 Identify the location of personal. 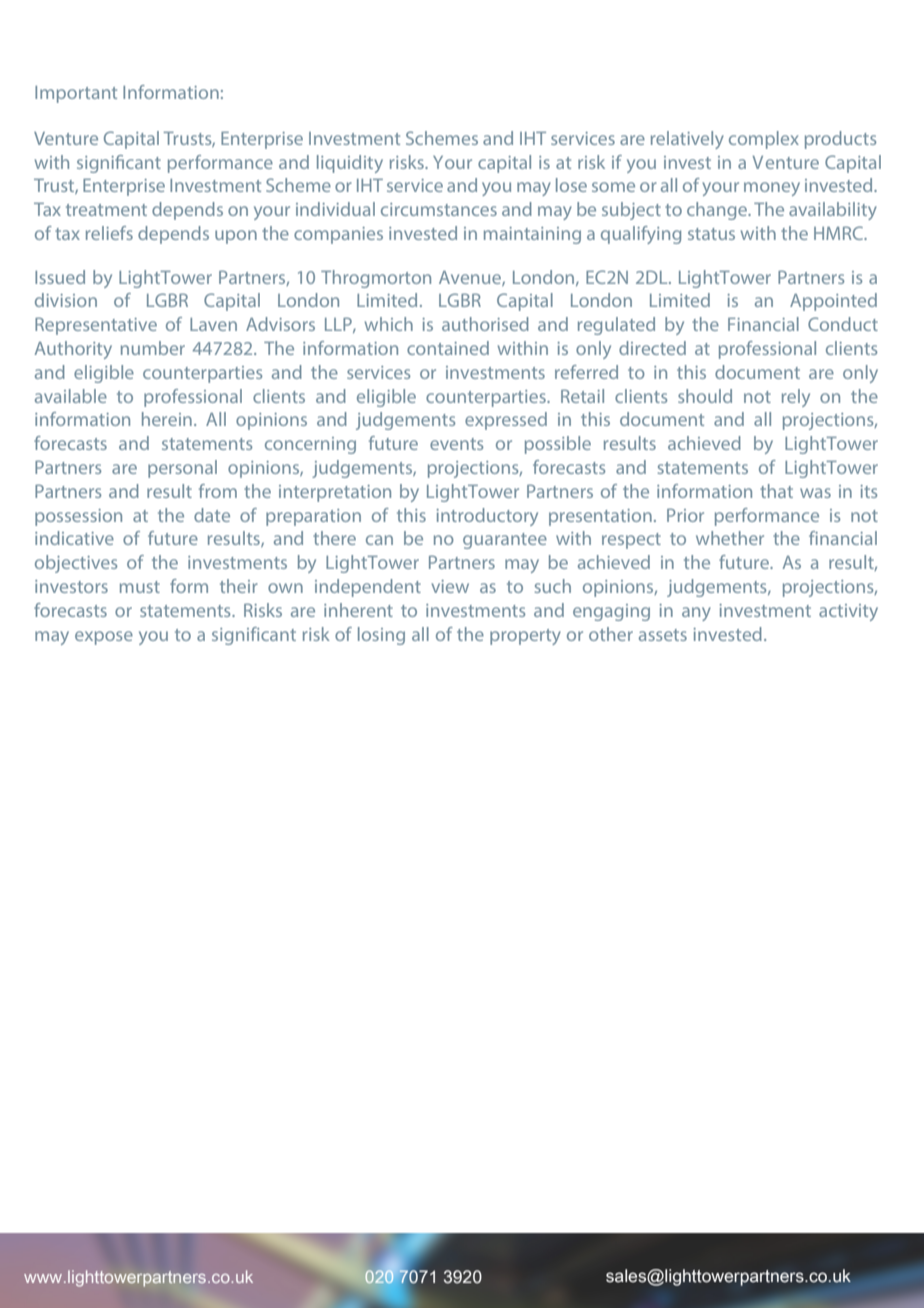
(182, 469).
